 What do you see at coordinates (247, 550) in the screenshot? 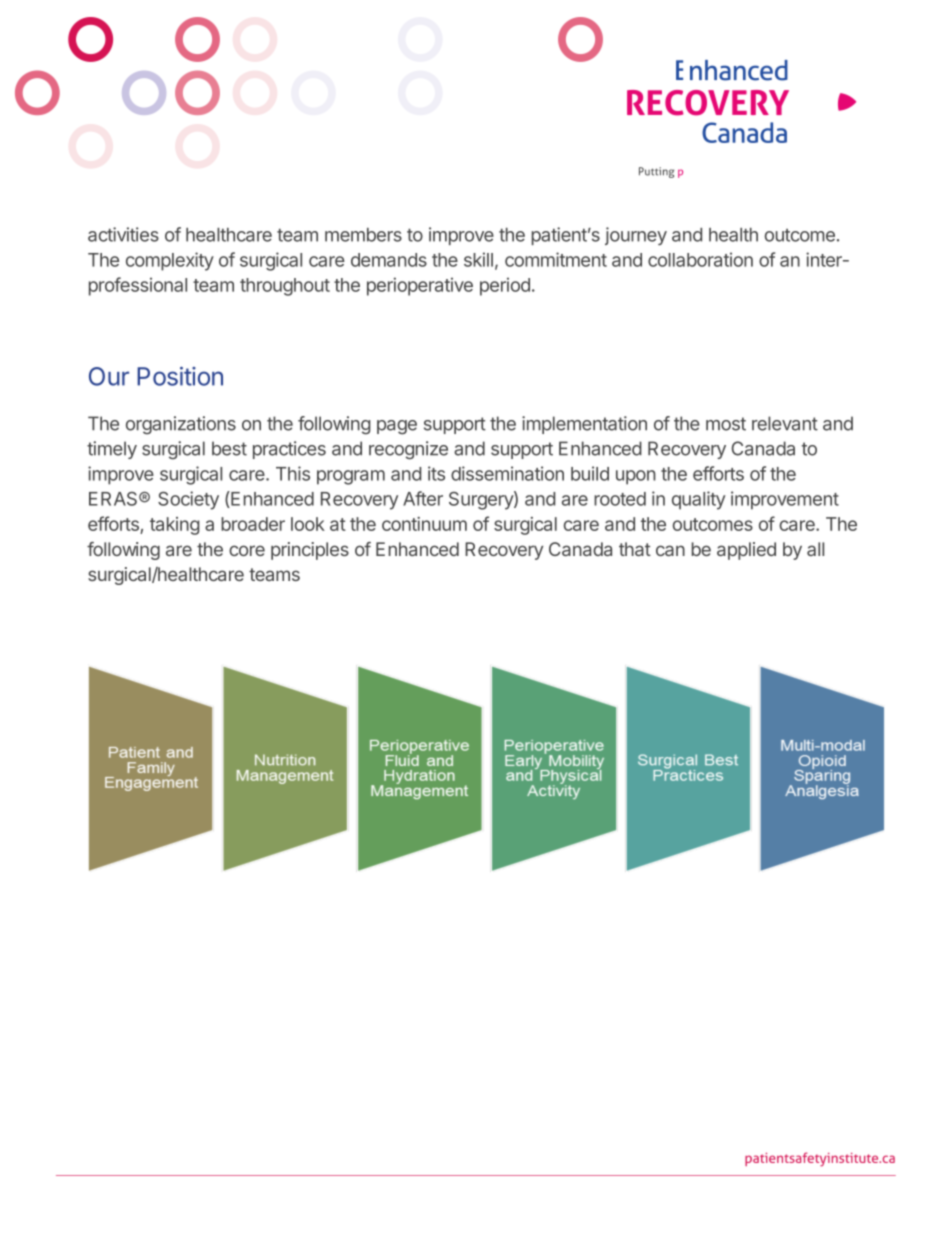
I see `core` at bounding box center [247, 550].
